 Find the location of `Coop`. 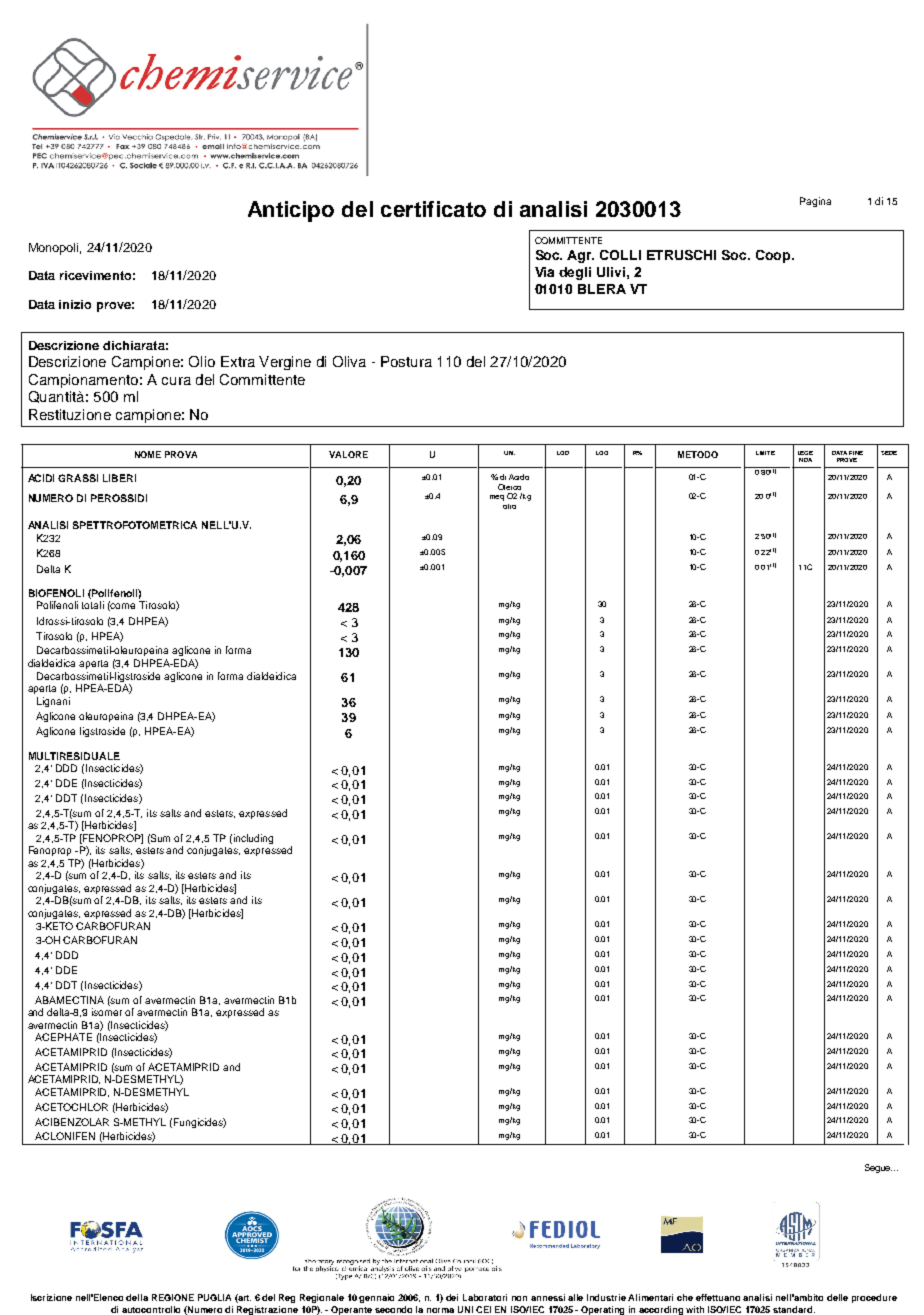

Coop is located at coordinates (774, 256).
